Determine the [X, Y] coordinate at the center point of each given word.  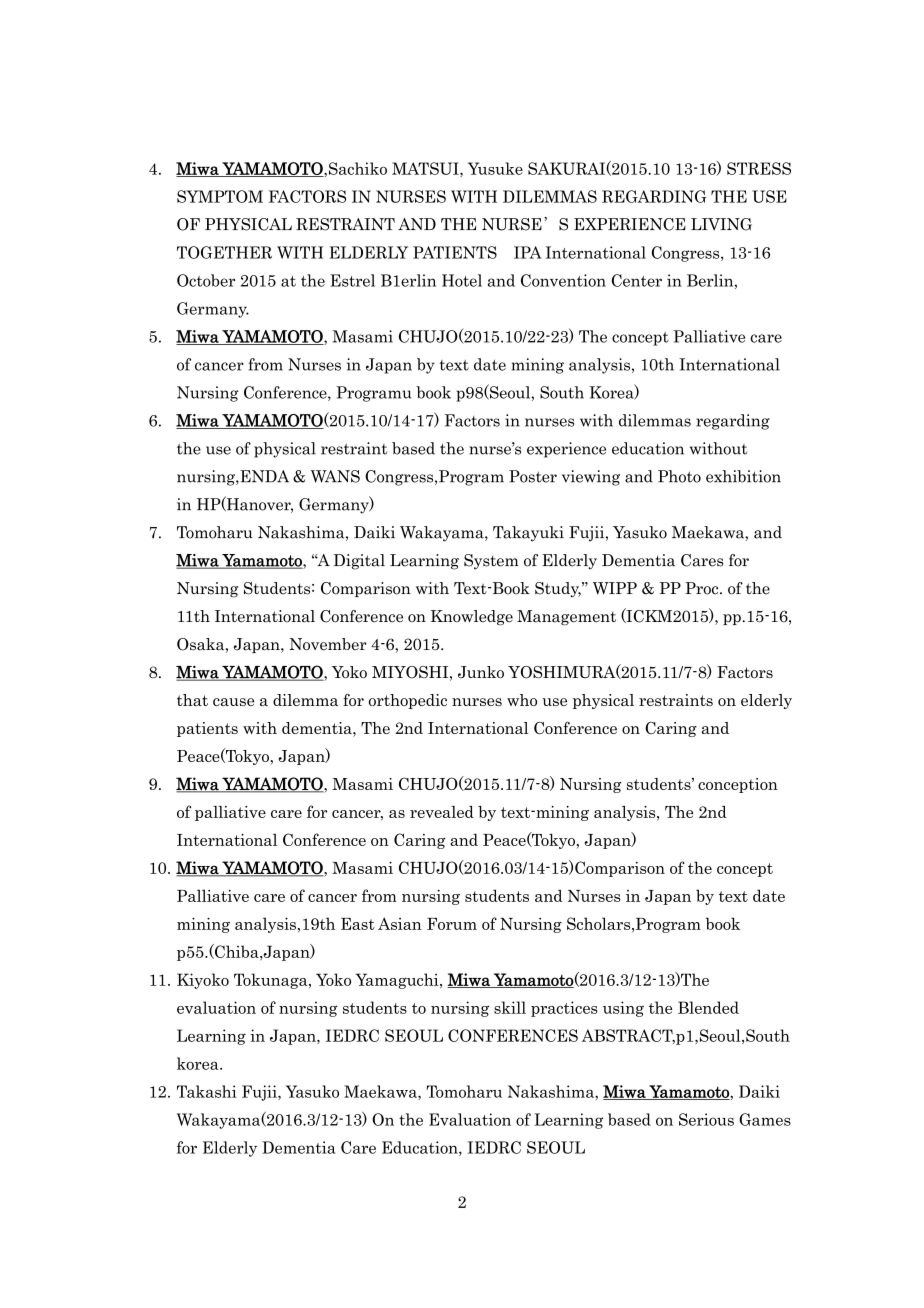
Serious [706, 1119]
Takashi [207, 1091]
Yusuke [495, 168]
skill [510, 1007]
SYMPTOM [220, 196]
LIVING [721, 224]
